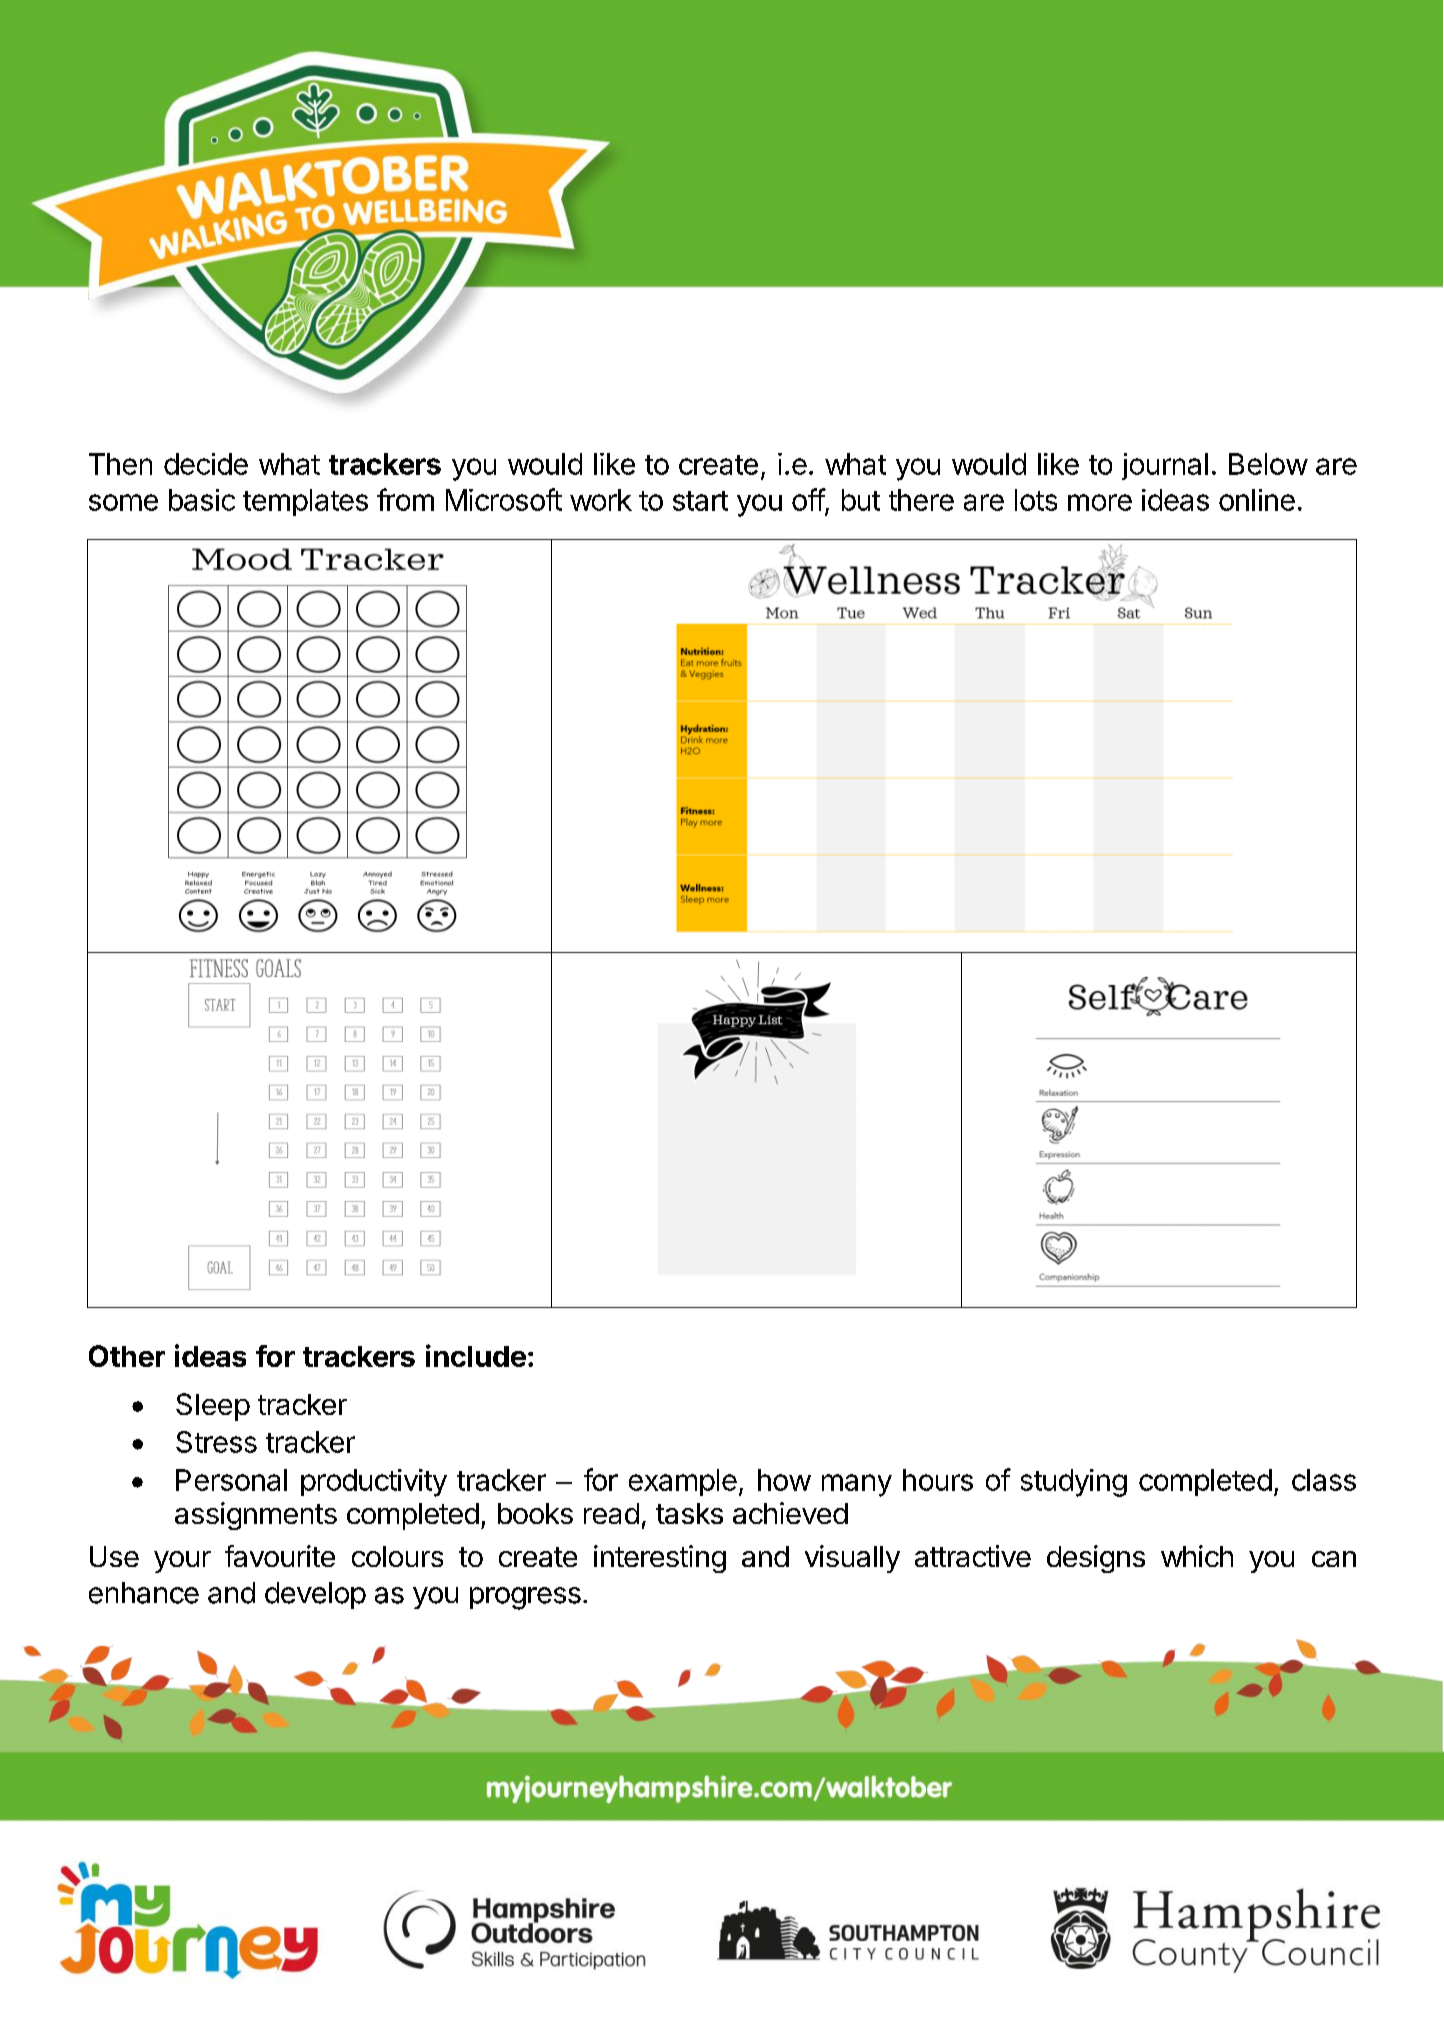 Image resolution: width=1444 pixels, height=2041 pixels. What do you see at coordinates (1257, 500) in the screenshot?
I see `online` at bounding box center [1257, 500].
